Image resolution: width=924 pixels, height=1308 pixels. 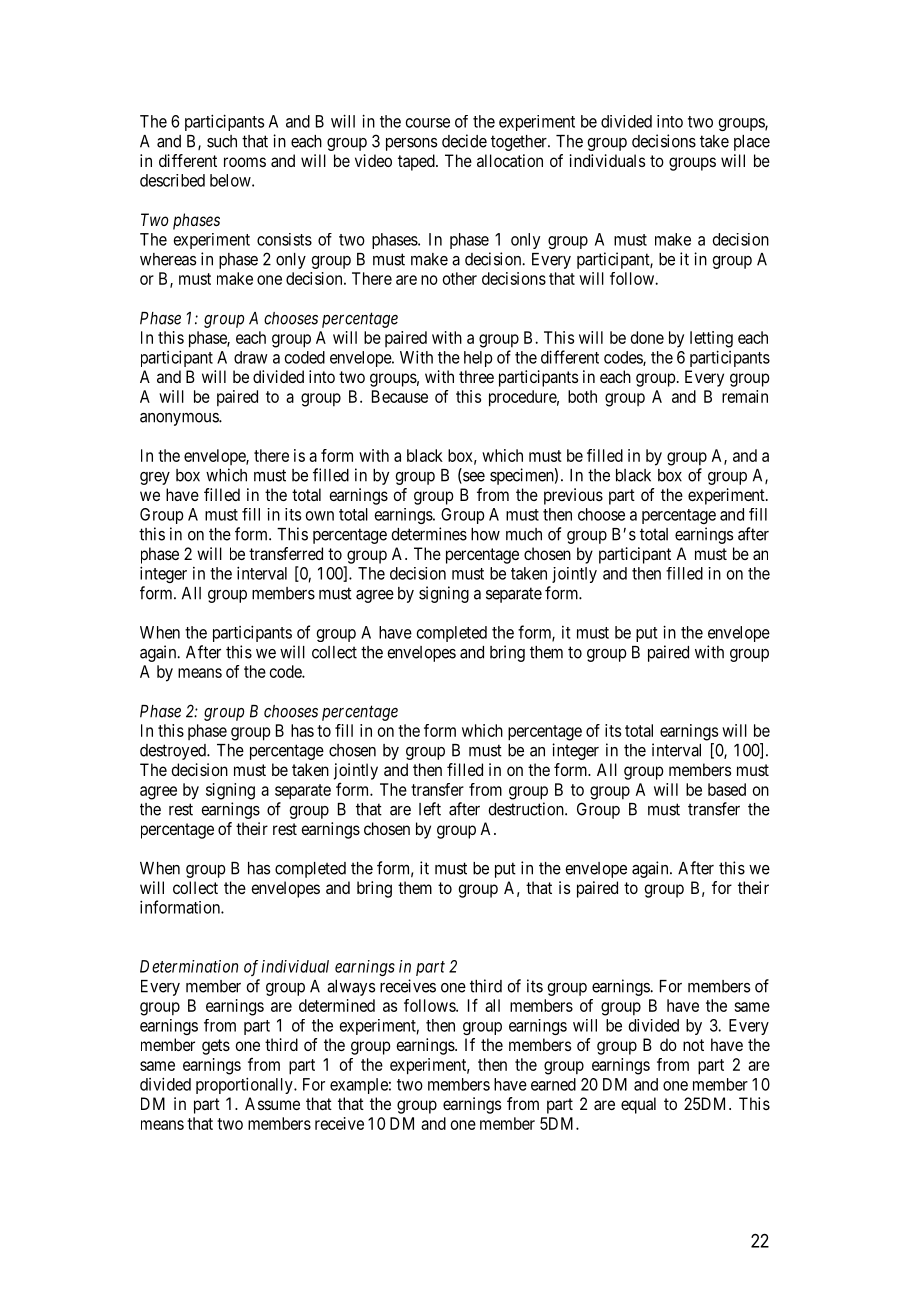 What do you see at coordinates (430, 809) in the page?
I see `left` at bounding box center [430, 809].
